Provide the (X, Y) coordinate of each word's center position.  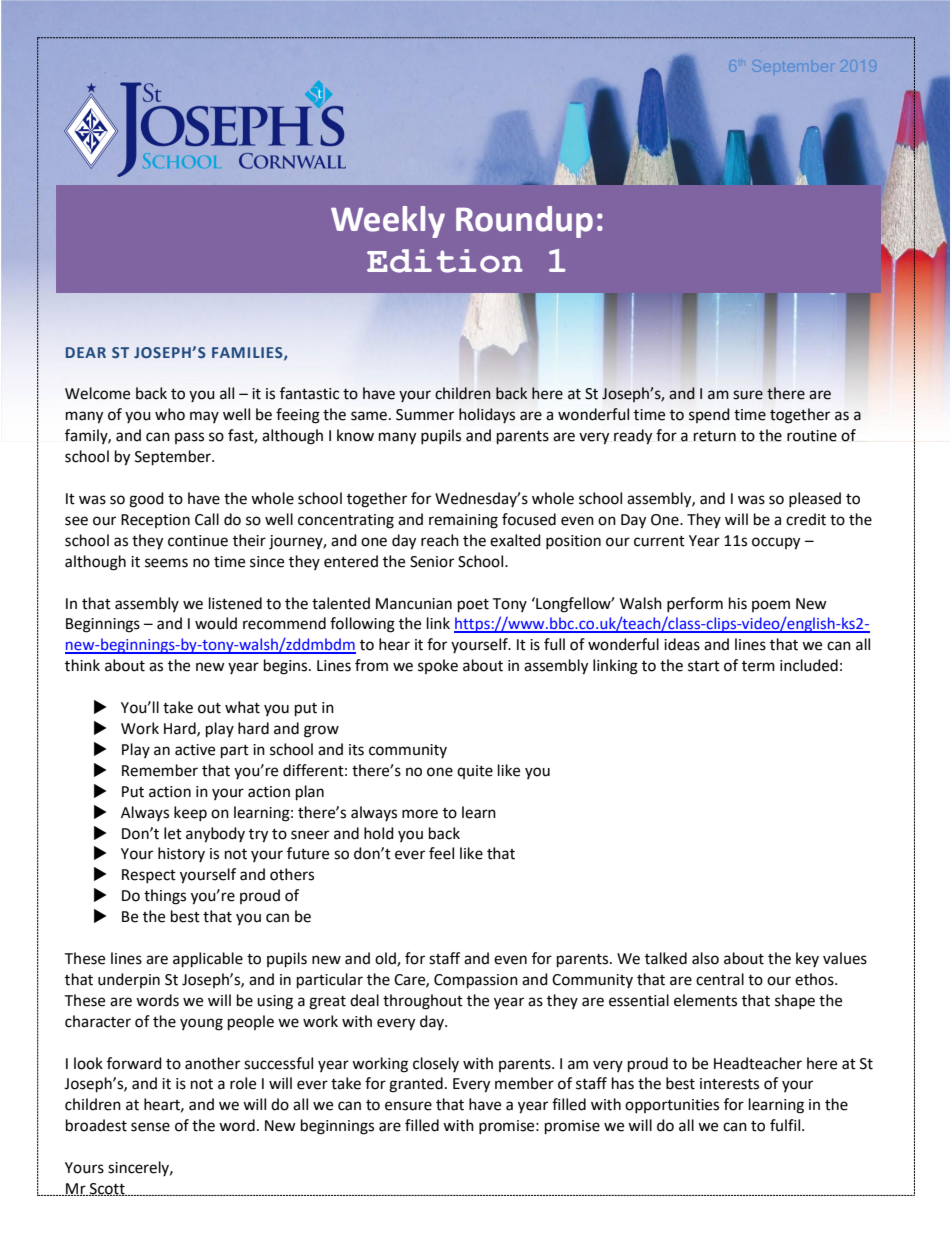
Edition (445, 261)
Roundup (524, 222)
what (242, 707)
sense (150, 1127)
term (758, 666)
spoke (438, 666)
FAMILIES (248, 353)
